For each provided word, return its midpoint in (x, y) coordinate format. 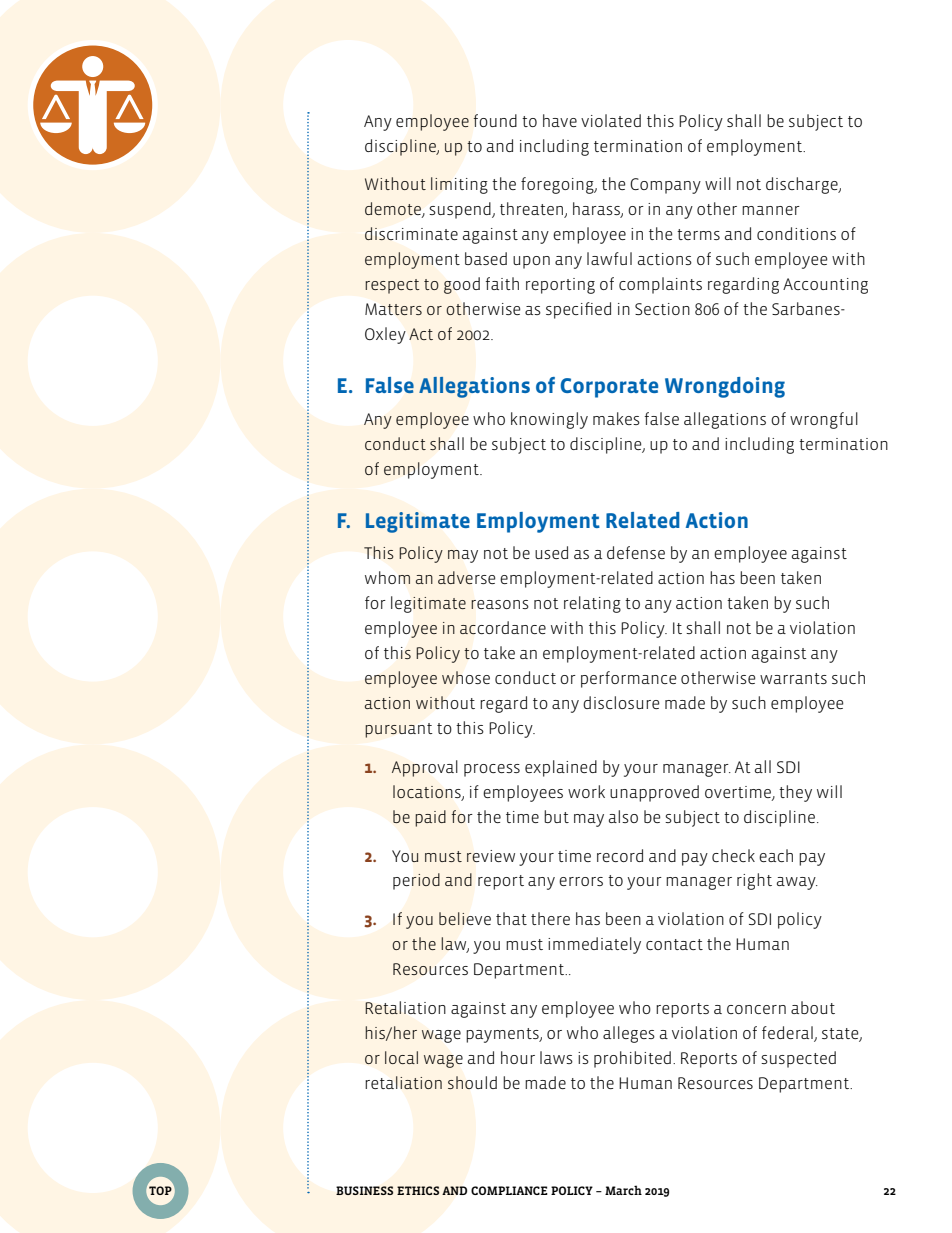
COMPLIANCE (509, 1190)
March (623, 1190)
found (495, 120)
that (511, 918)
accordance (503, 628)
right (754, 881)
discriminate (411, 234)
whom (387, 577)
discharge (803, 185)
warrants (793, 678)
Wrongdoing (725, 387)
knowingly (549, 420)
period (416, 881)
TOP (160, 1191)
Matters (393, 309)
